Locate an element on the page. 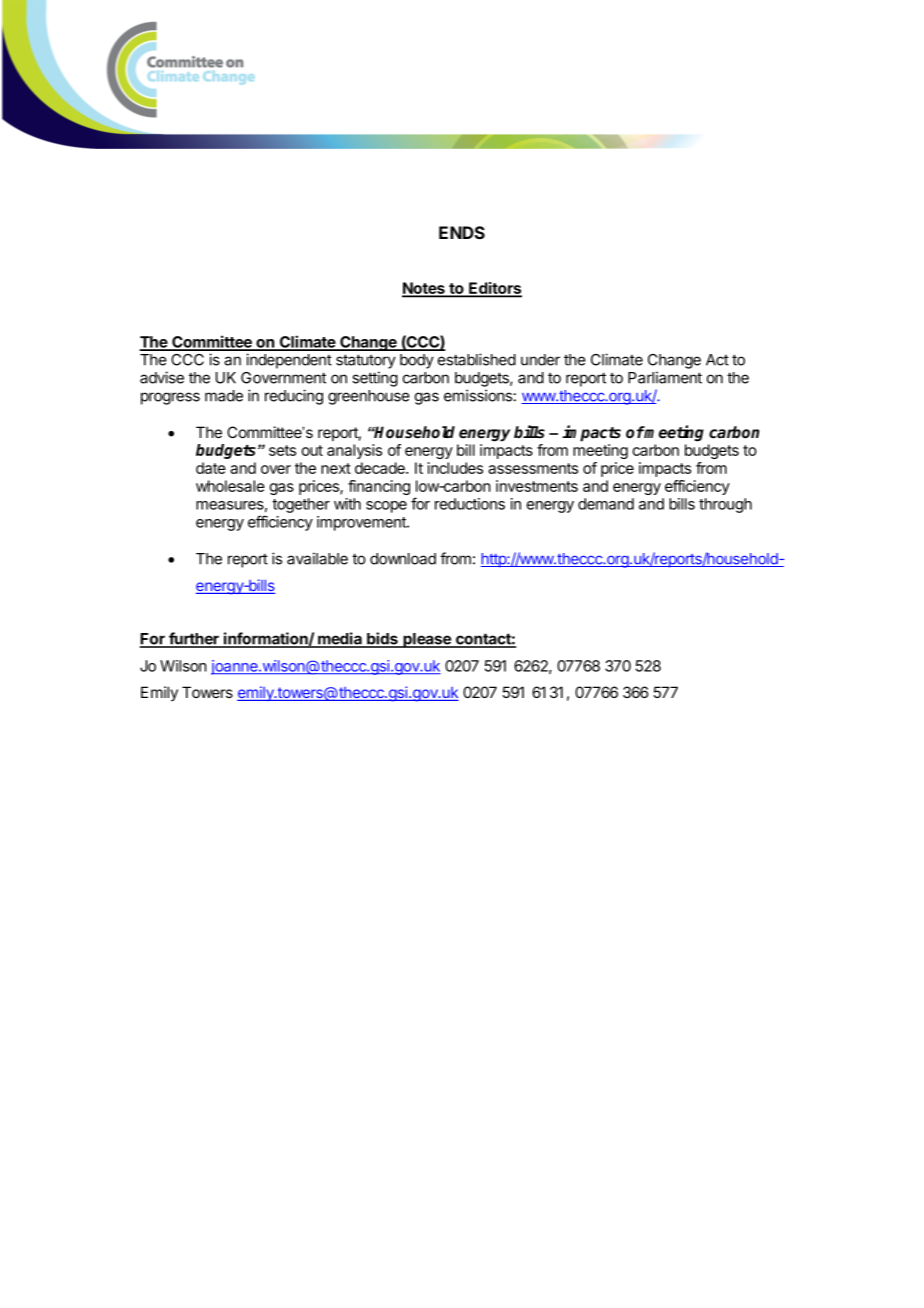 The height and width of the image is (1308, 924). Parliament is located at coordinates (665, 377).
